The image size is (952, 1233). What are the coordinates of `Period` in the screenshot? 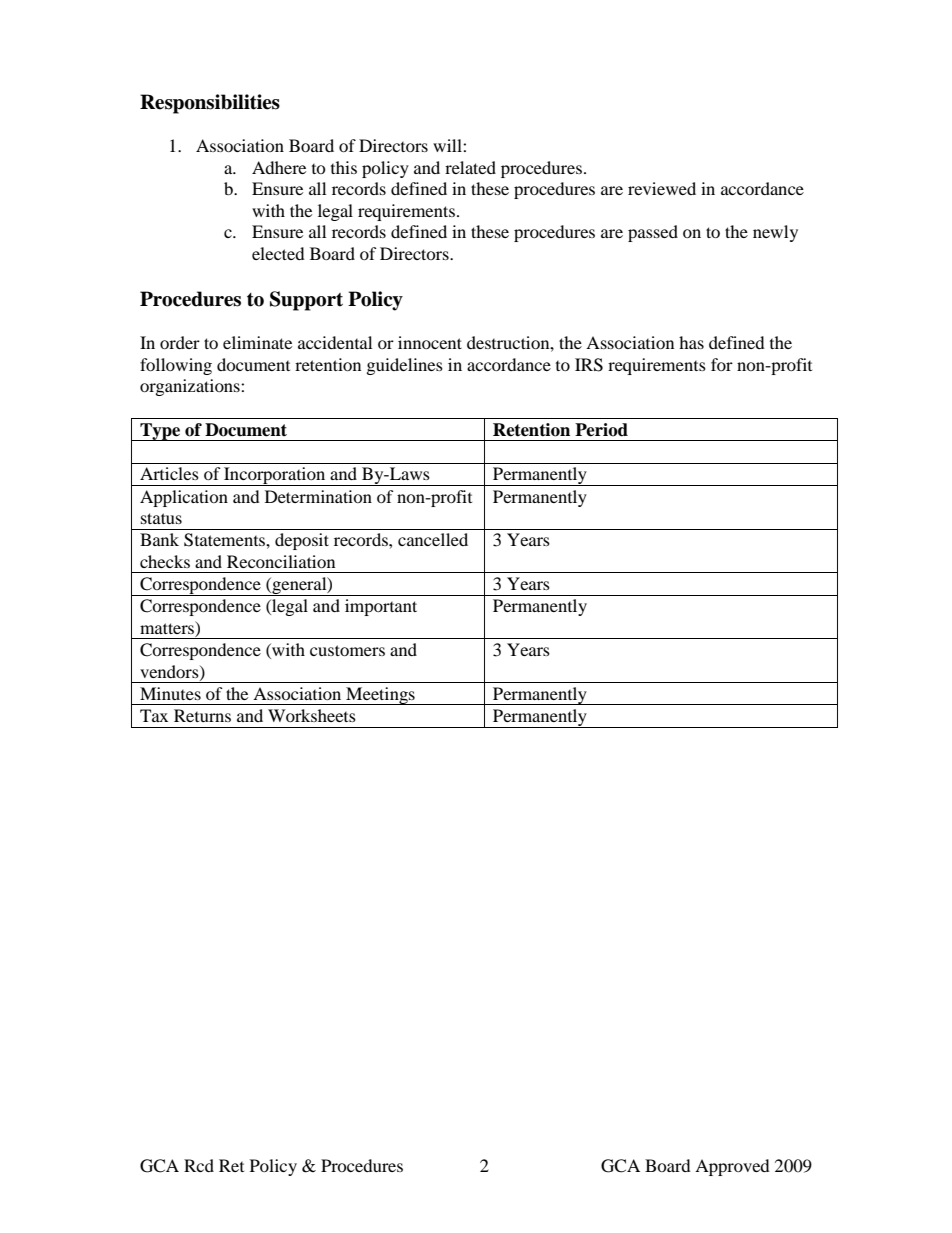 It's located at (601, 430).
